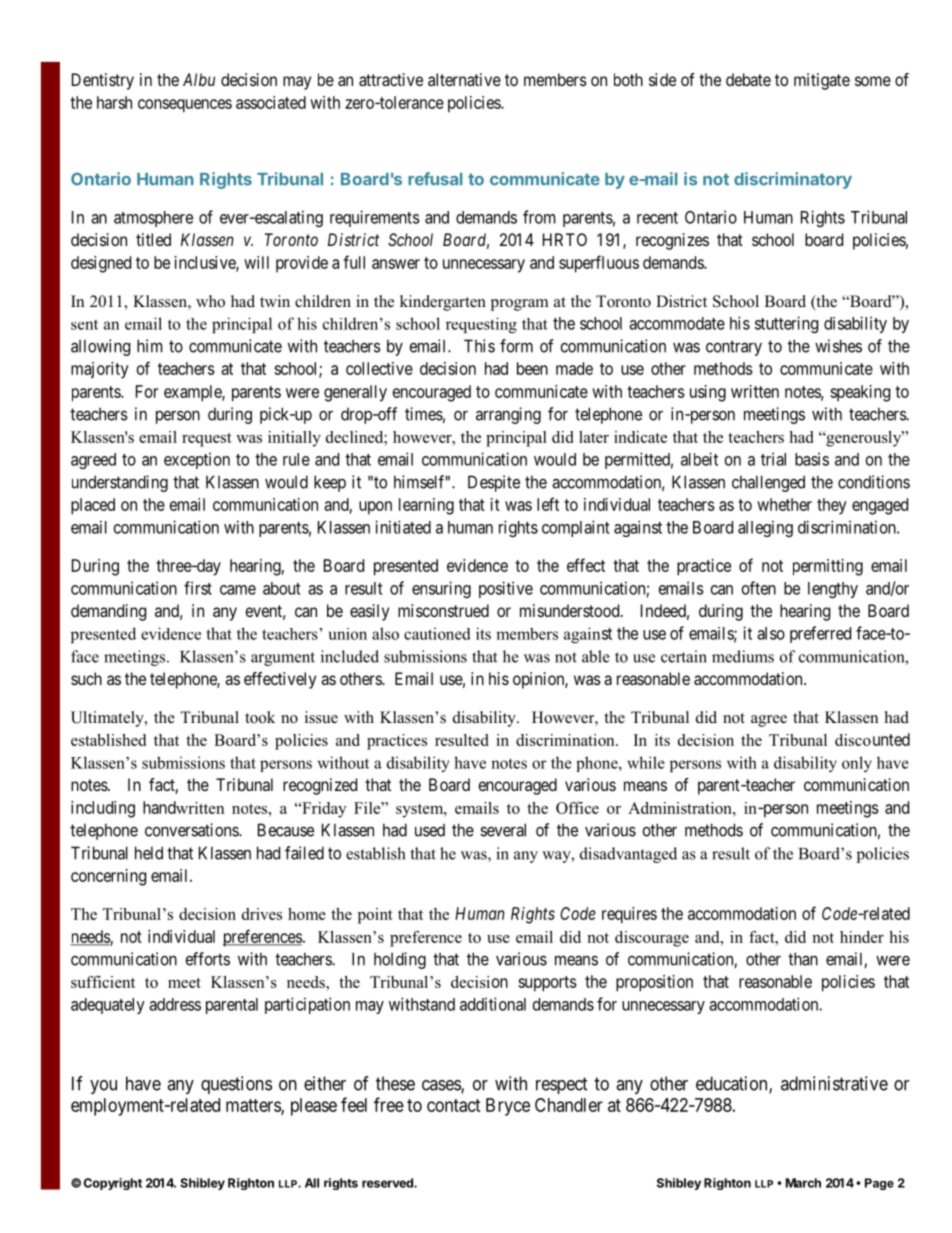  What do you see at coordinates (100, 370) in the screenshot?
I see `majority` at bounding box center [100, 370].
